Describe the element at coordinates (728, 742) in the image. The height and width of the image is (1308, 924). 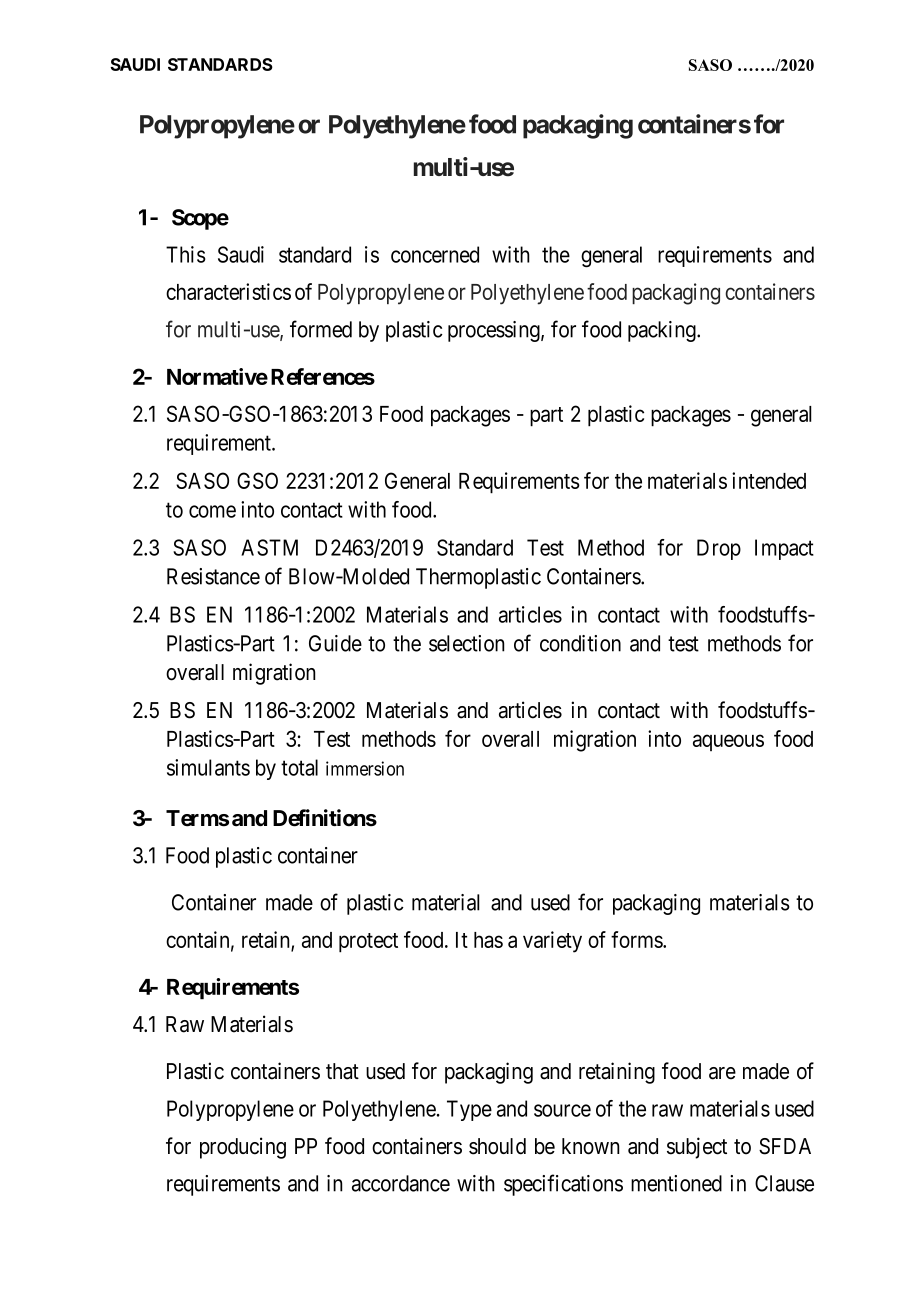
I see `aqueous` at that location.
